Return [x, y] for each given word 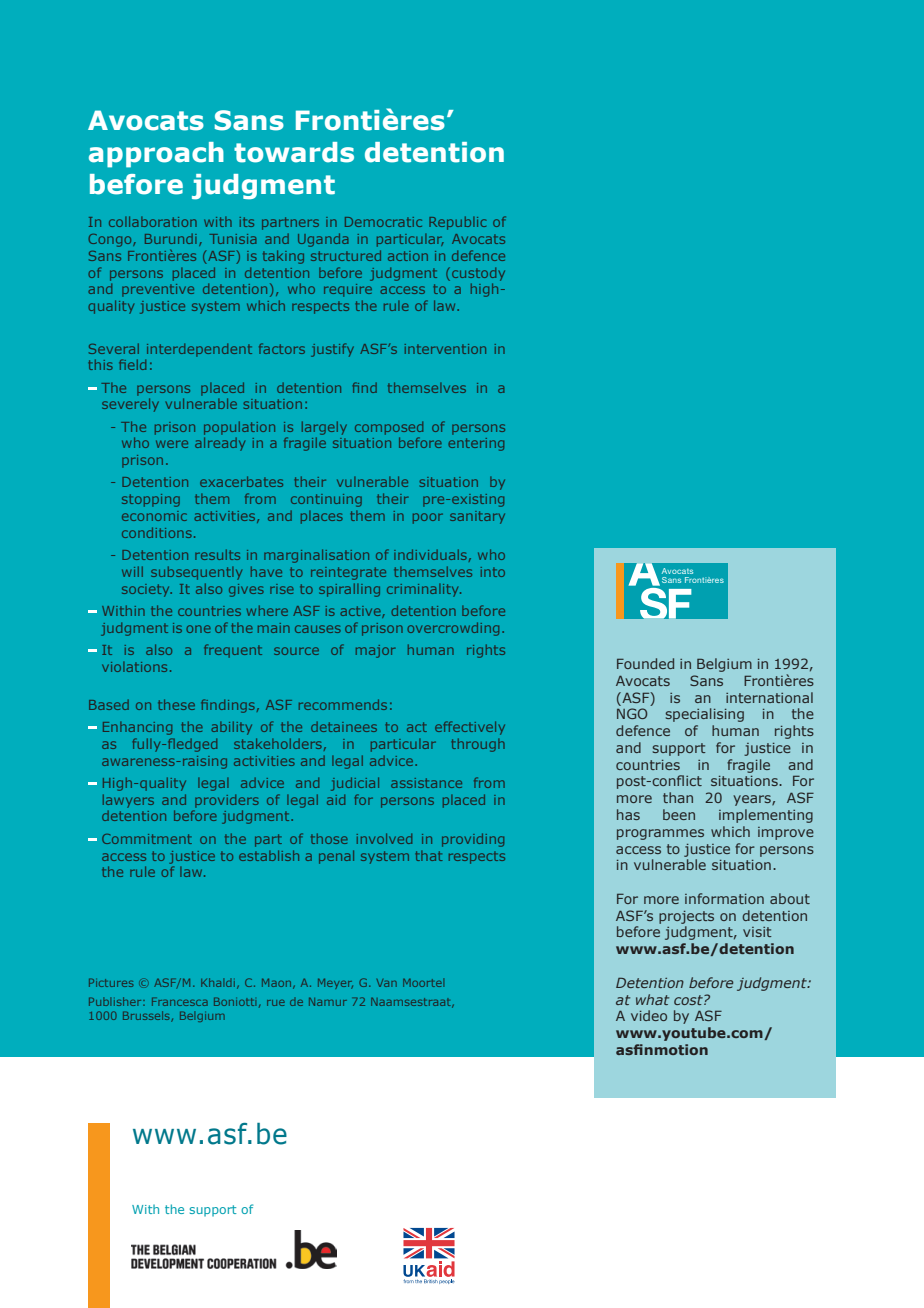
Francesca [180, 1001]
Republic [457, 223]
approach [156, 155]
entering [476, 444]
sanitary [477, 517]
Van [387, 983]
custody [478, 274]
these [176, 704]
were [172, 444]
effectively [470, 728]
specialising [705, 715]
